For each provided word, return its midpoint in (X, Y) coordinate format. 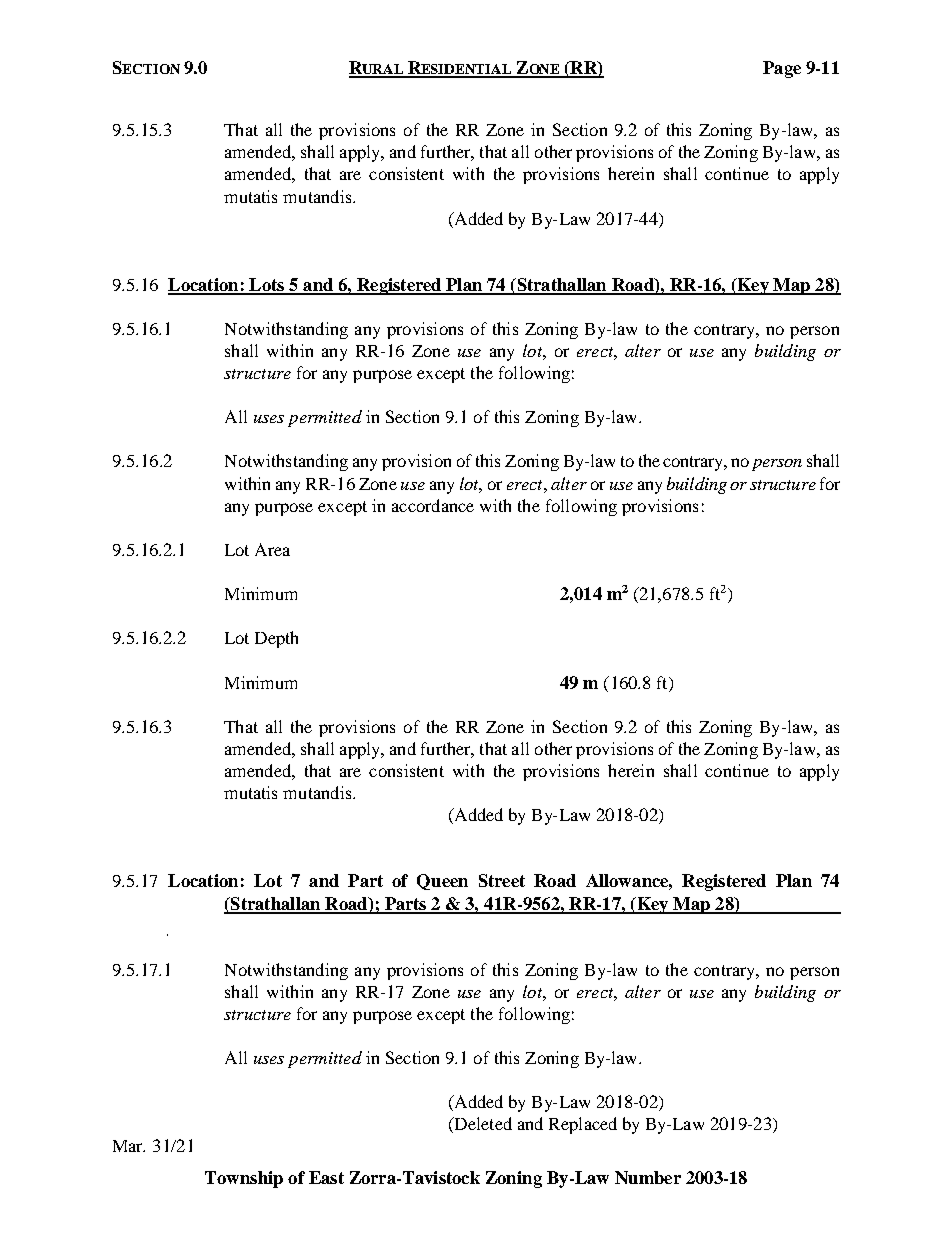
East (326, 1177)
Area (272, 549)
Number (648, 1177)
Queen (442, 882)
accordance (433, 505)
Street (502, 880)
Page (782, 69)
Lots (267, 286)
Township (244, 1179)
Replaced (583, 1125)
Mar (129, 1146)
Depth (276, 639)
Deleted (482, 1125)
